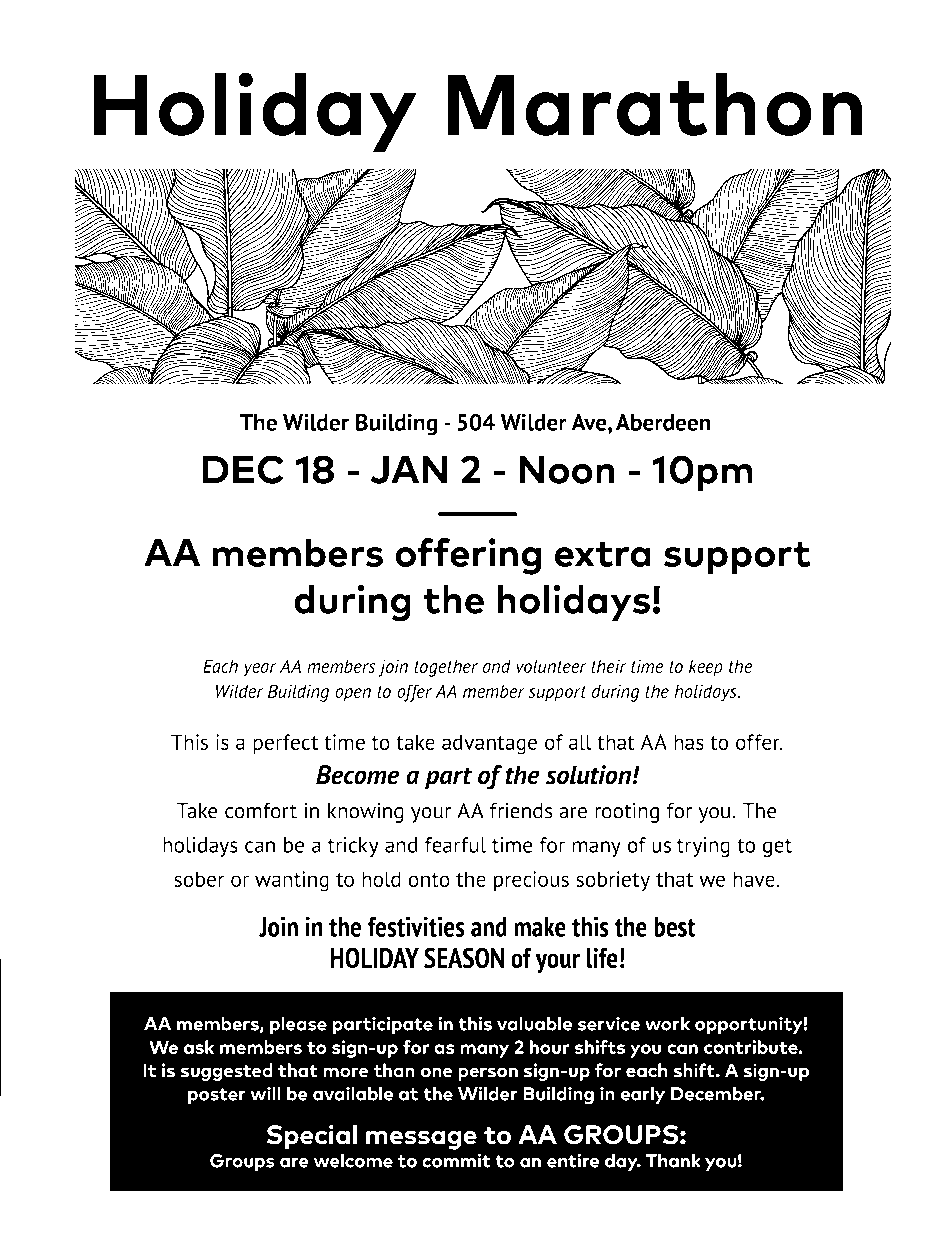 The image size is (952, 1233). I want to click on together, so click(446, 668).
